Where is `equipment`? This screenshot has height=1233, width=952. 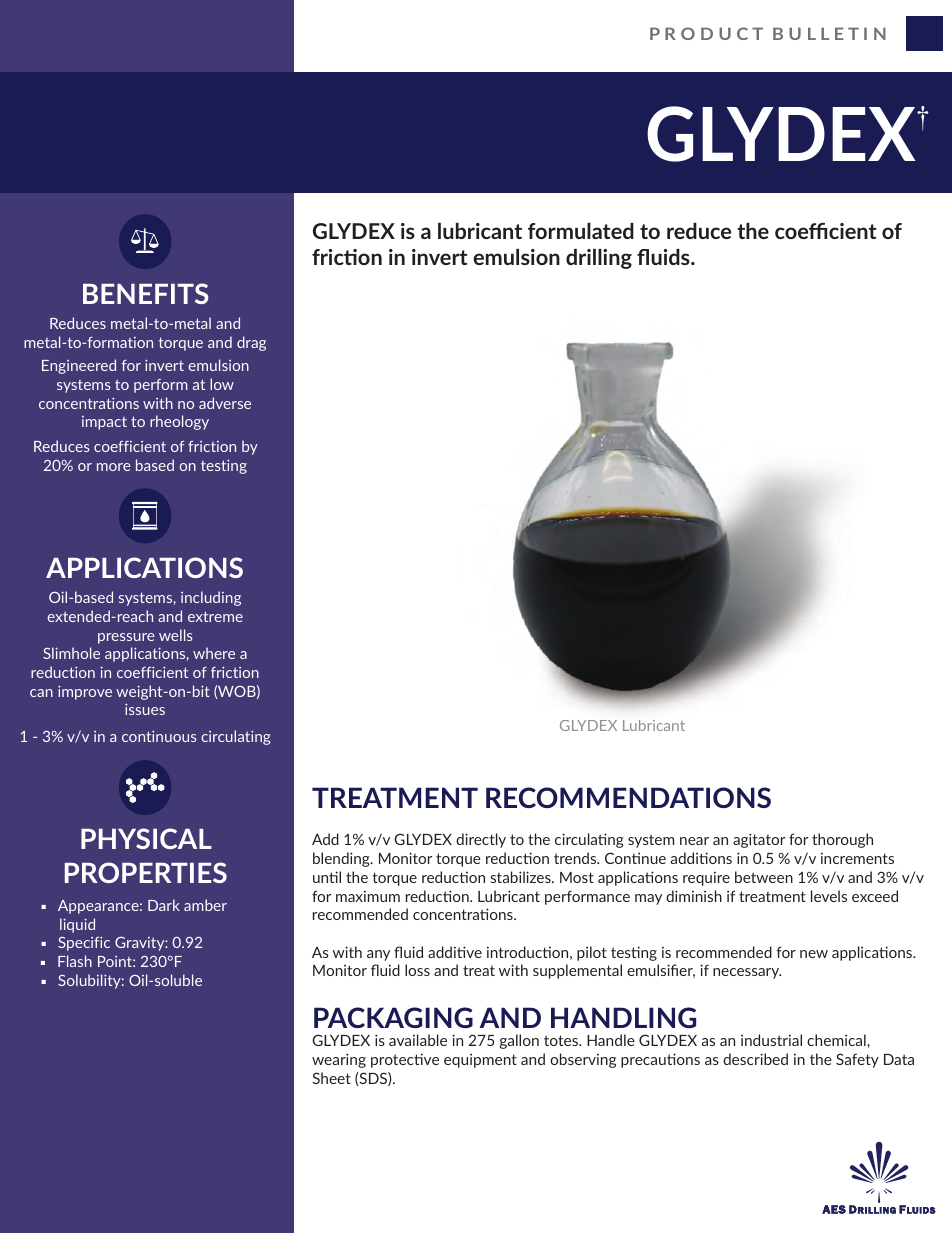 equipment is located at coordinates (480, 1061).
